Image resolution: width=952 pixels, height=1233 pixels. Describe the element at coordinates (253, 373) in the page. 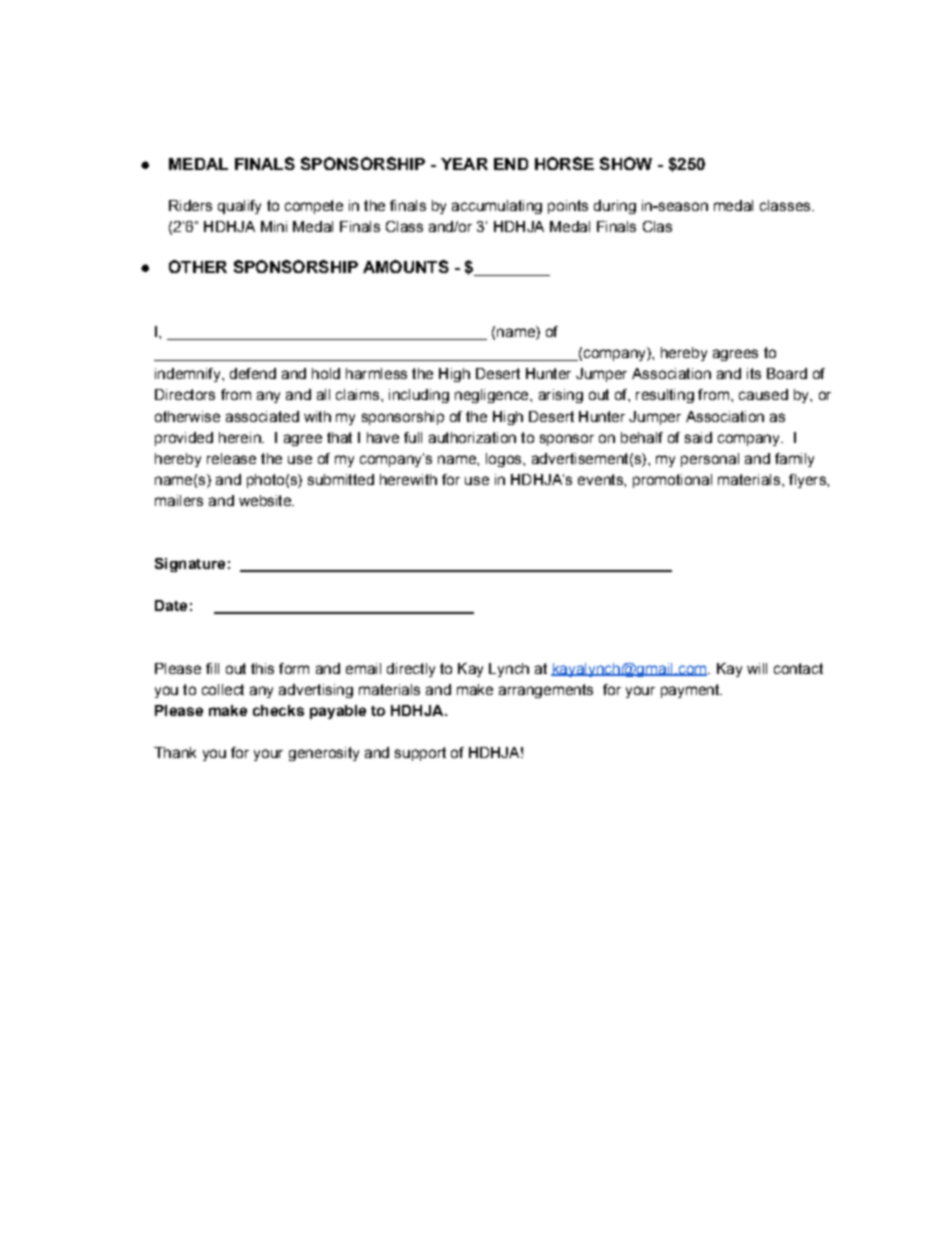

I see `defend` at that location.
